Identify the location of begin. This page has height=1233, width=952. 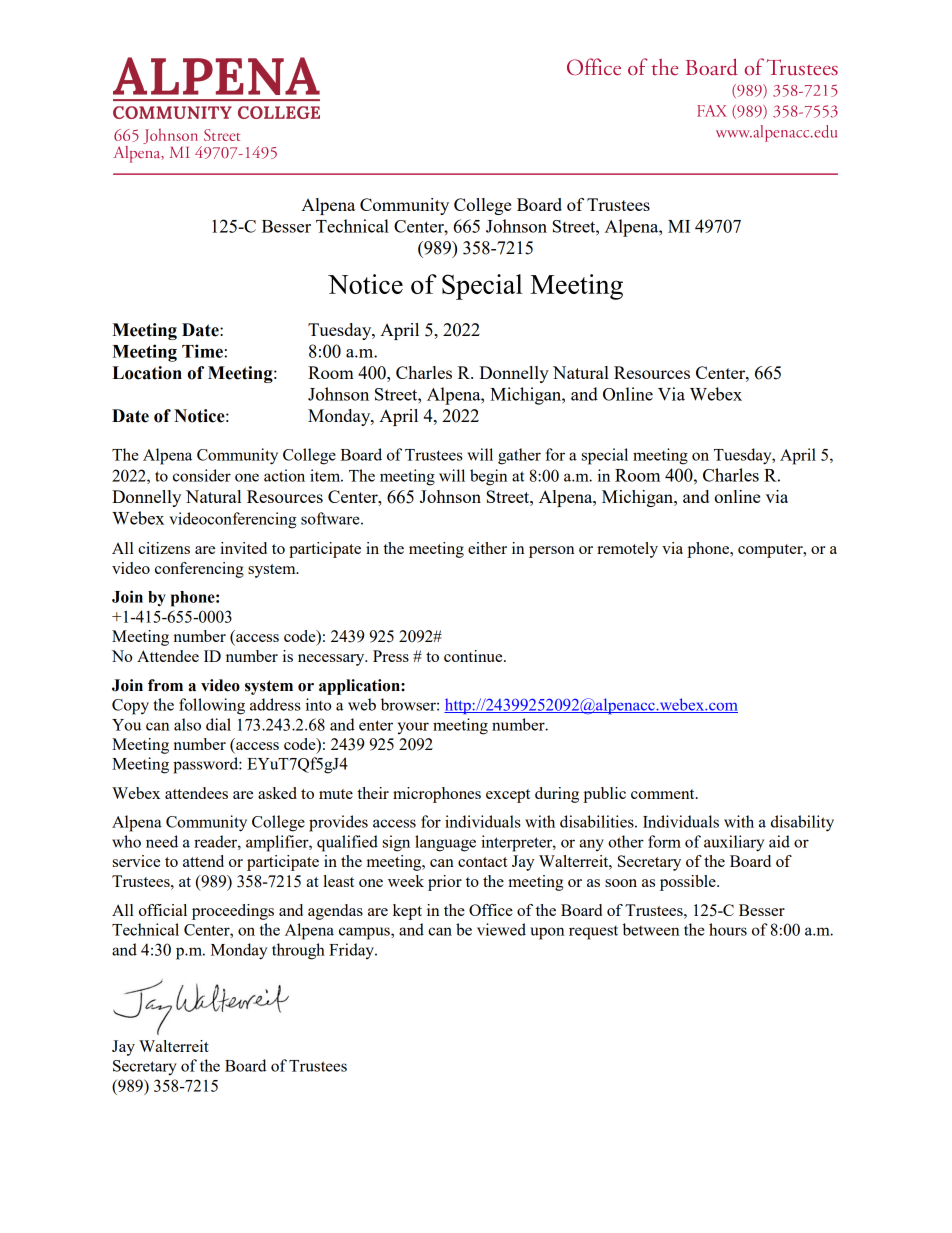
(488, 477).
